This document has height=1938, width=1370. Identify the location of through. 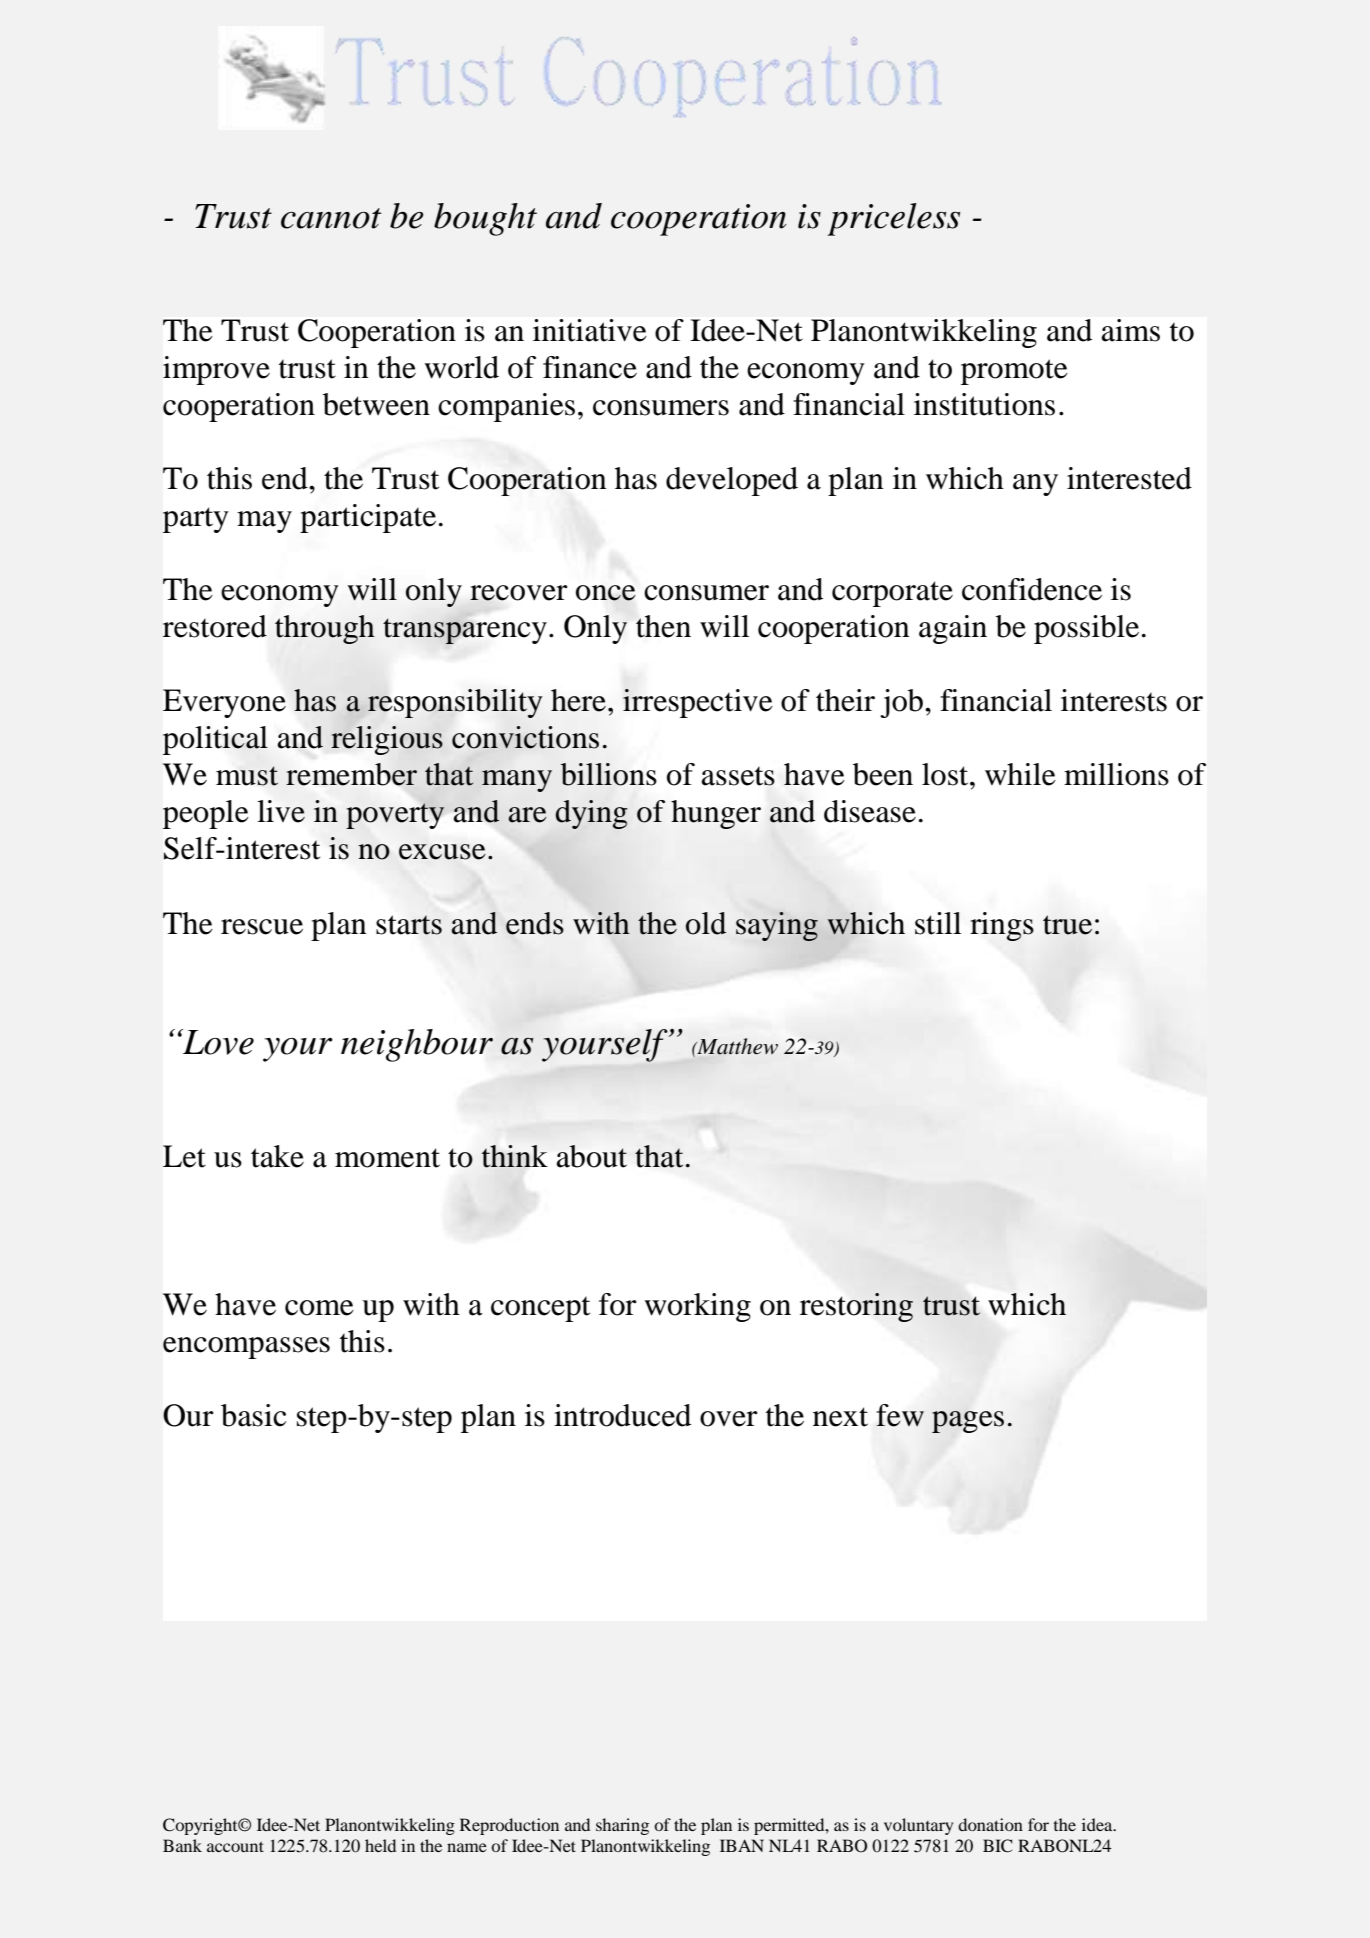
(325, 629).
